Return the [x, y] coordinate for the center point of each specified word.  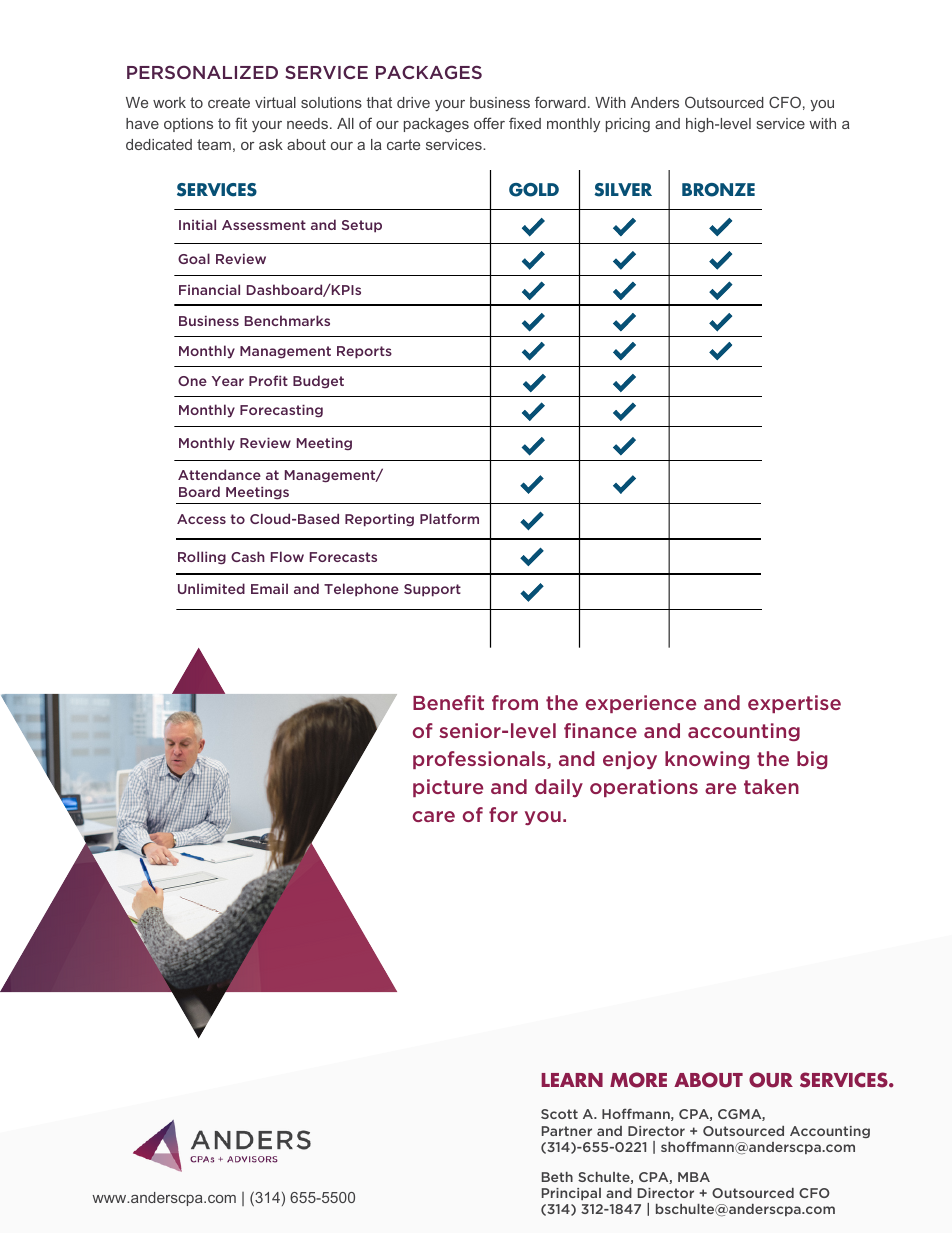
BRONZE [718, 190]
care [434, 816]
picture [448, 788]
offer [489, 123]
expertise [794, 704]
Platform [449, 518]
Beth [557, 1177]
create [229, 102]
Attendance [219, 474]
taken [771, 786]
